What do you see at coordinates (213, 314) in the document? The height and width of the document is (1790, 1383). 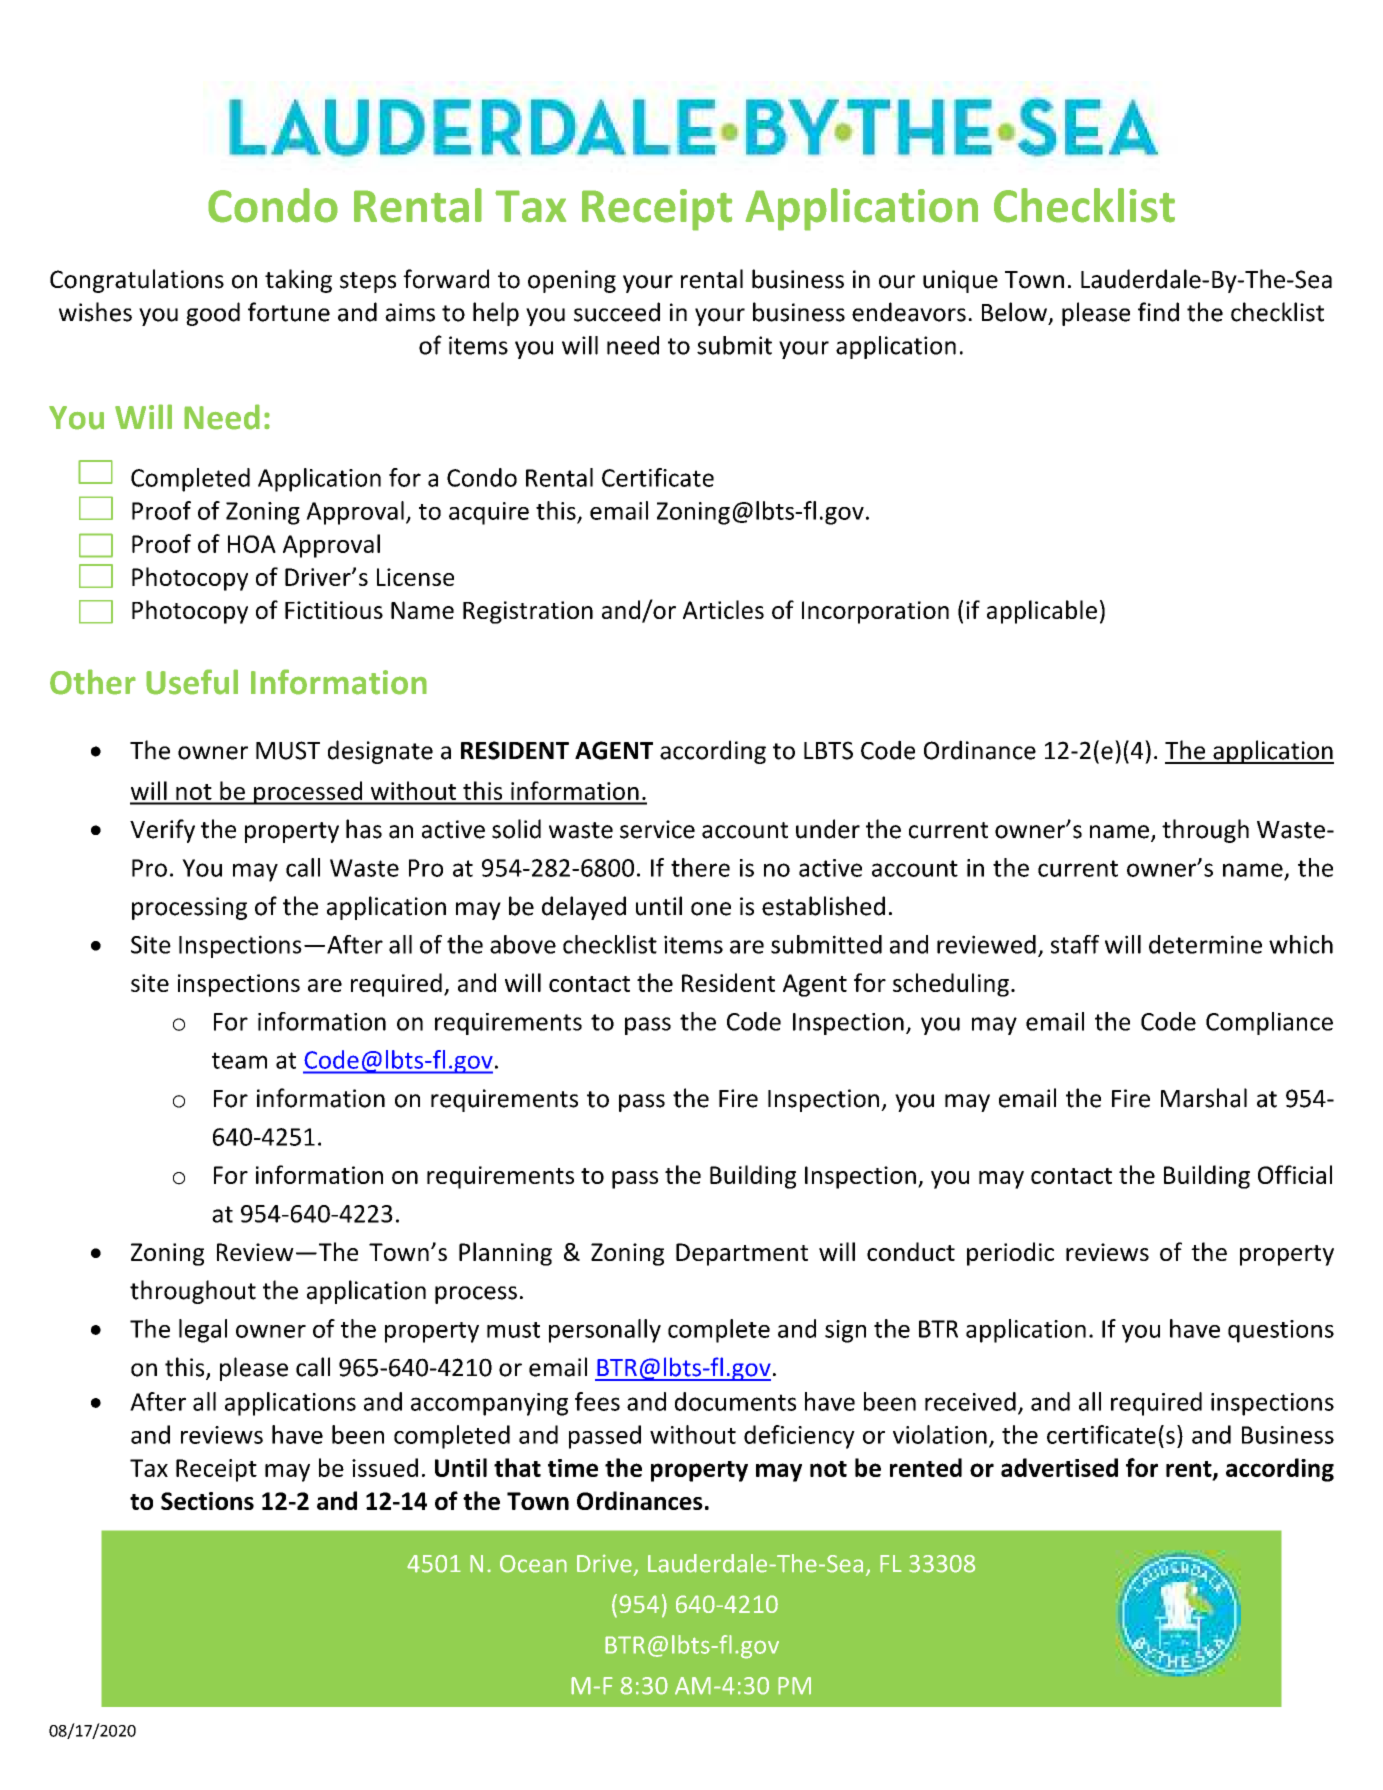 I see `good` at bounding box center [213, 314].
